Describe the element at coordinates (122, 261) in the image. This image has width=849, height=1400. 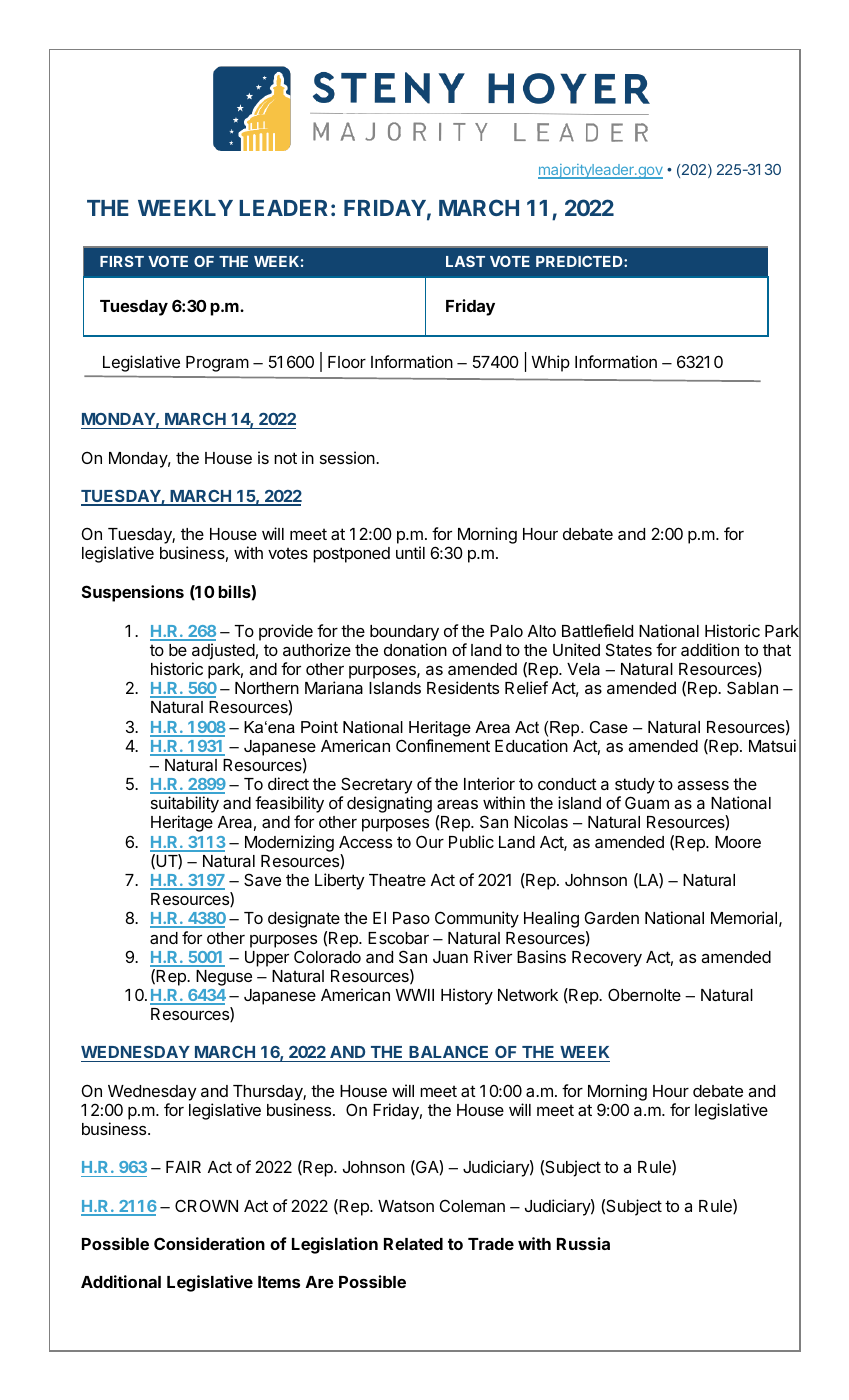
I see `FIRST` at that location.
